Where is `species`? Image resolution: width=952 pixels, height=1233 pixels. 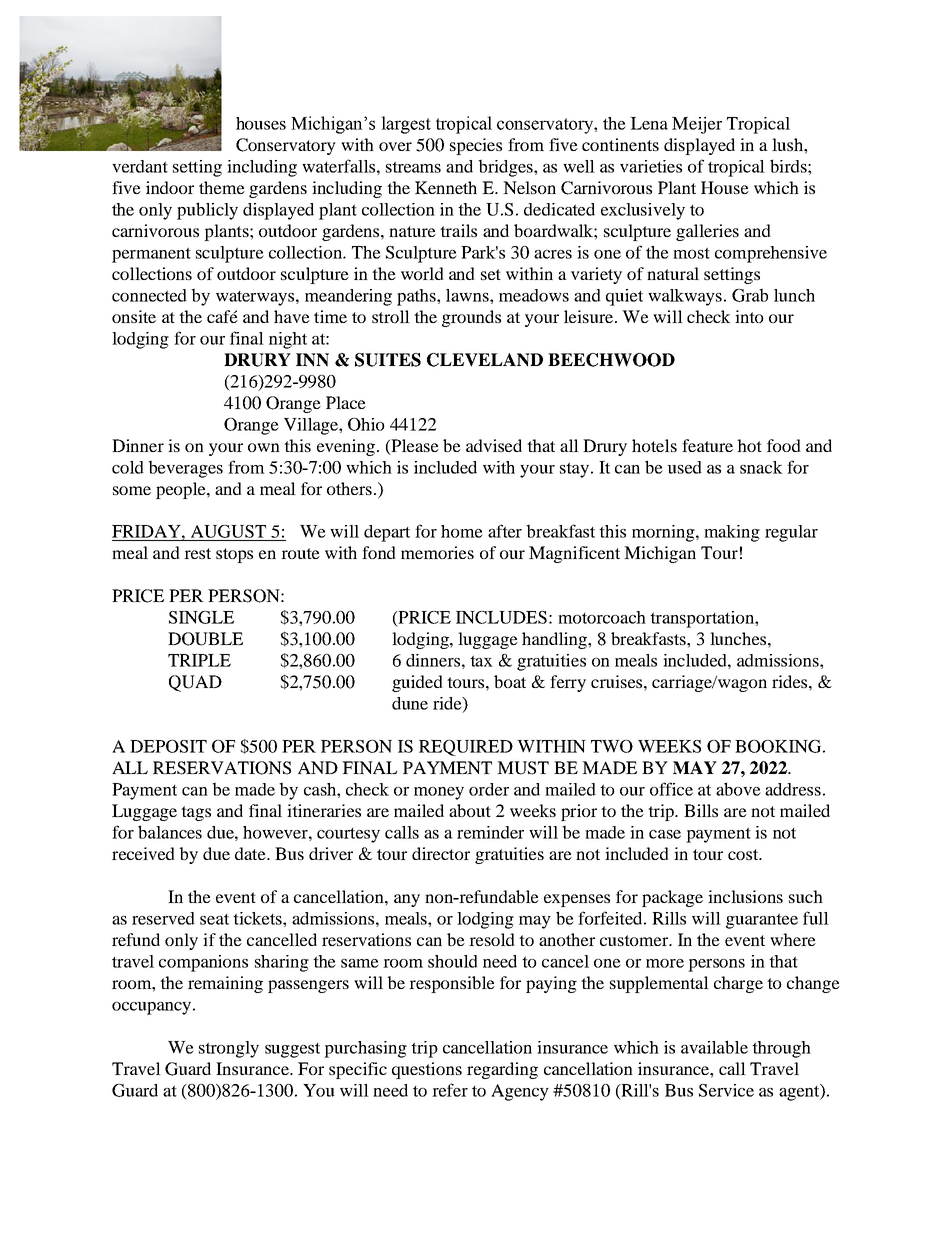 species is located at coordinates (476, 146).
